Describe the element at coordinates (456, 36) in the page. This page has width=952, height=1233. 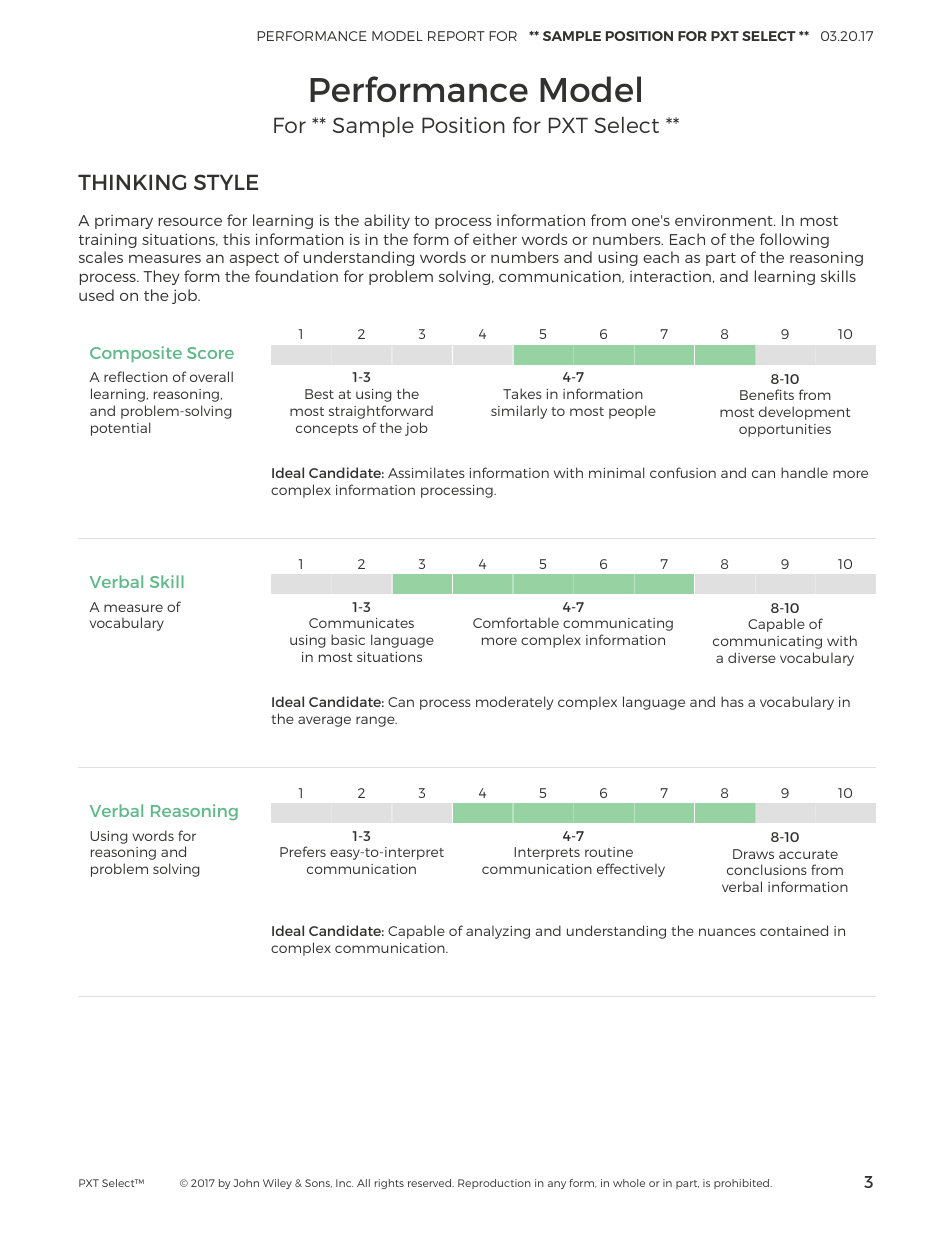
I see `REPORT` at that location.
